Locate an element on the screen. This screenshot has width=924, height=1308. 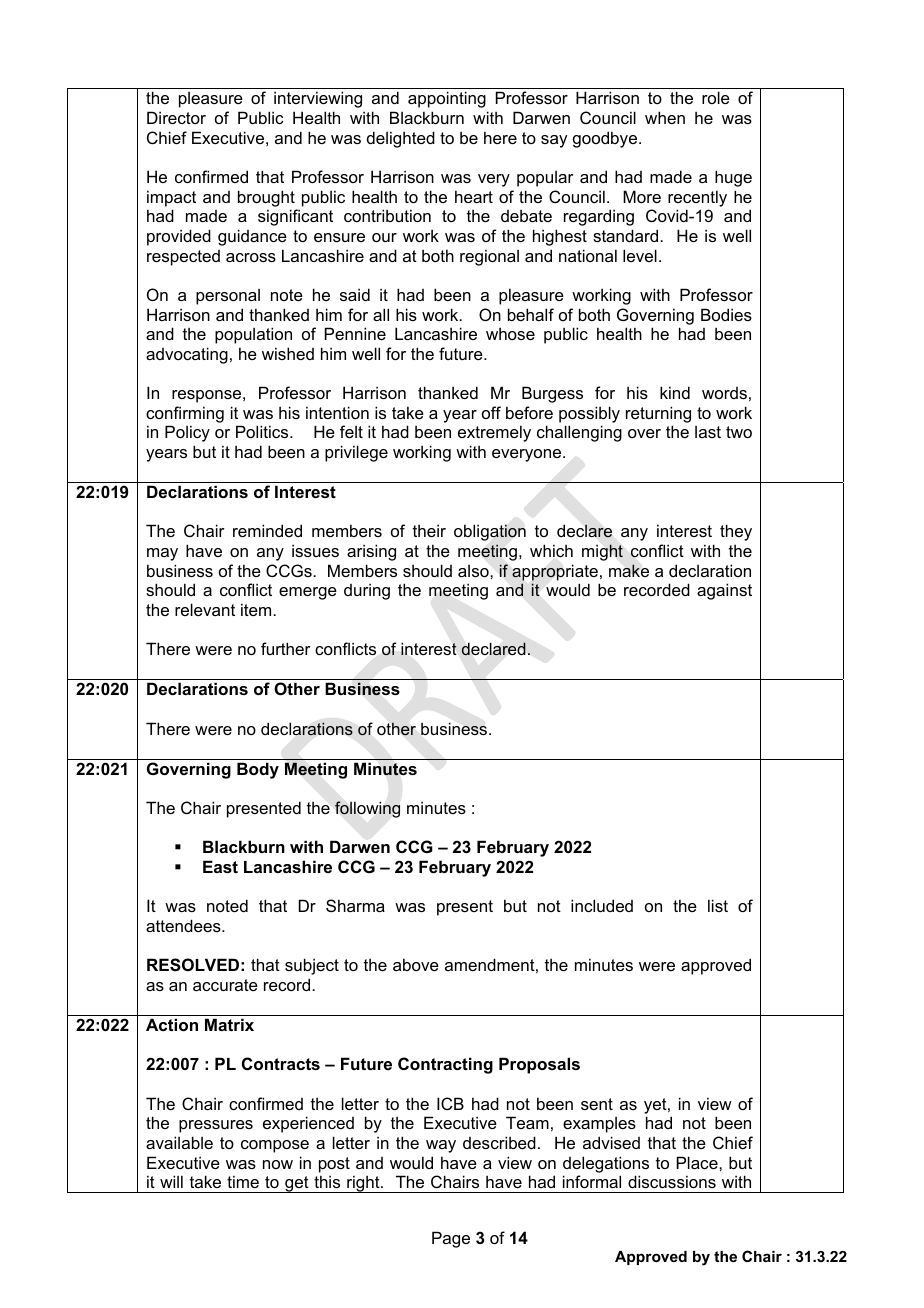
delighted is located at coordinates (401, 139).
